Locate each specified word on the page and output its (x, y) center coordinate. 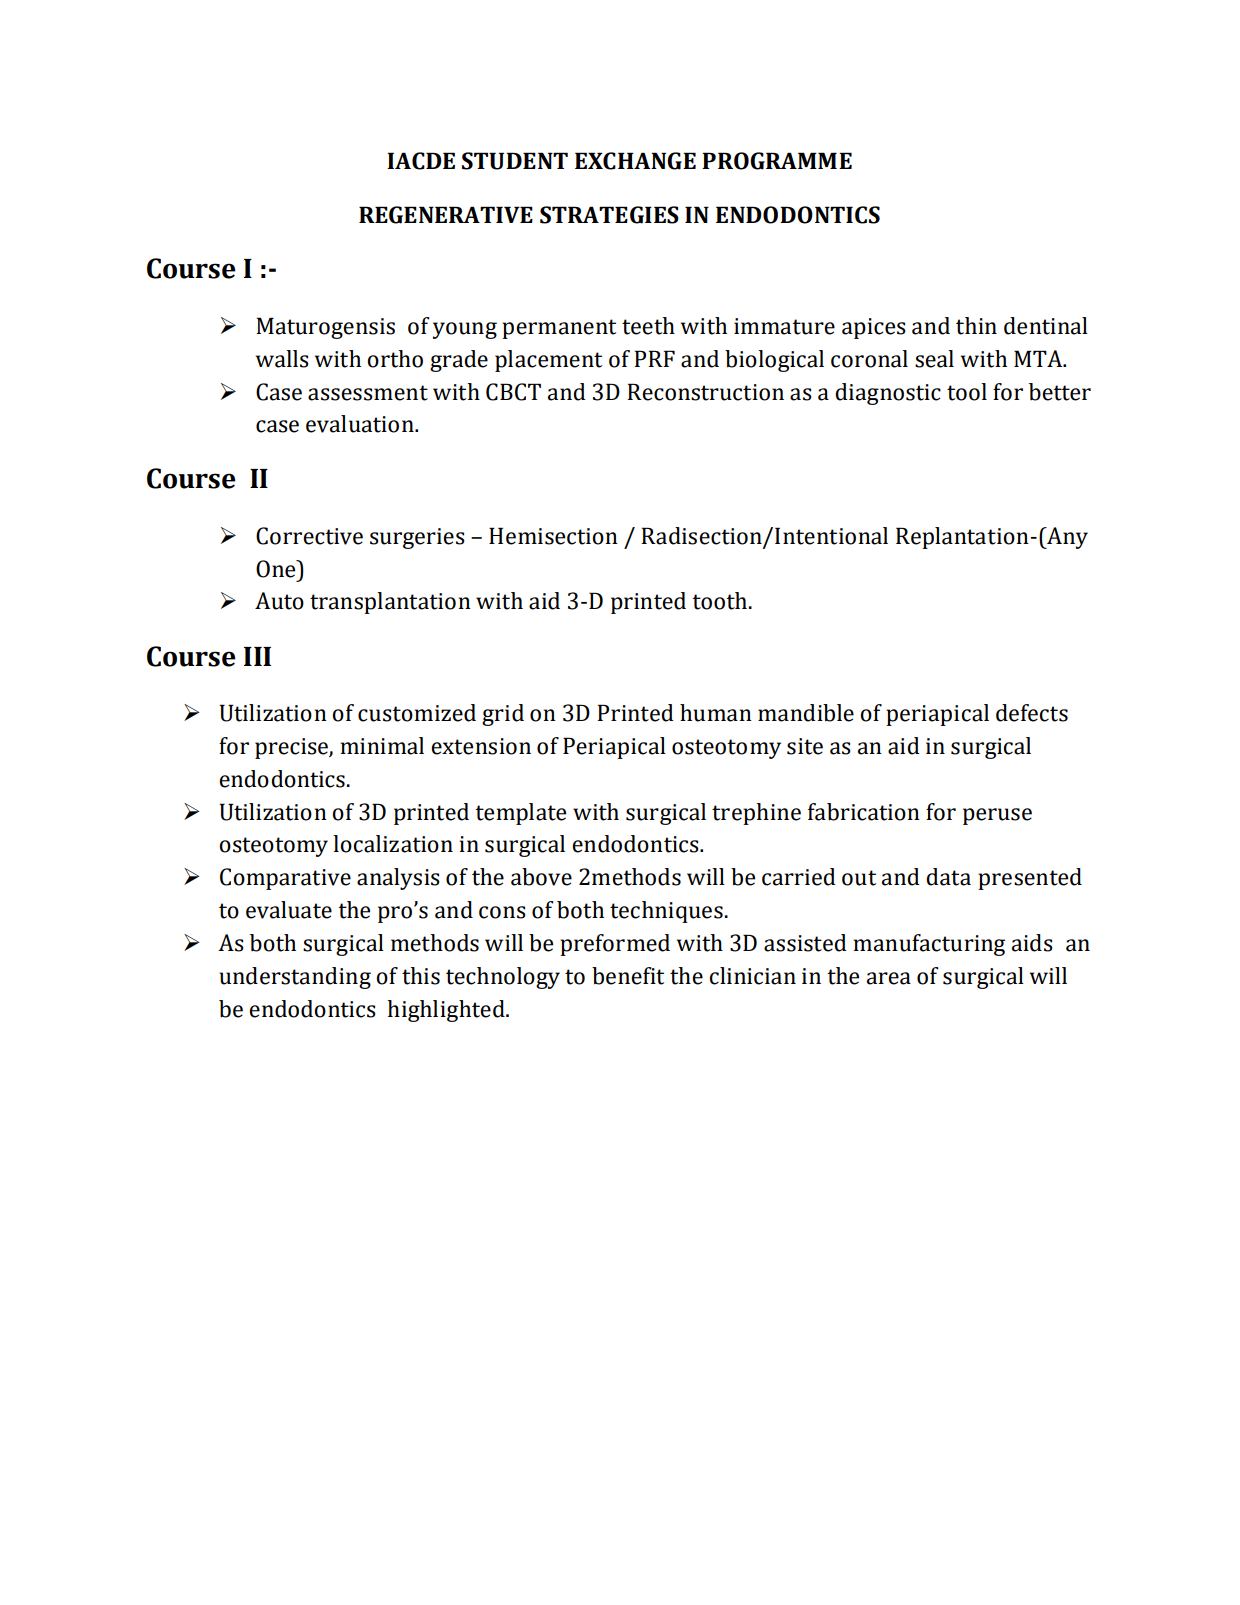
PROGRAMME (777, 161)
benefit (628, 976)
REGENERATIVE (446, 215)
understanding (295, 978)
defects (1032, 713)
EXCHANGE (635, 161)
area (889, 978)
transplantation (390, 603)
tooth (721, 601)
